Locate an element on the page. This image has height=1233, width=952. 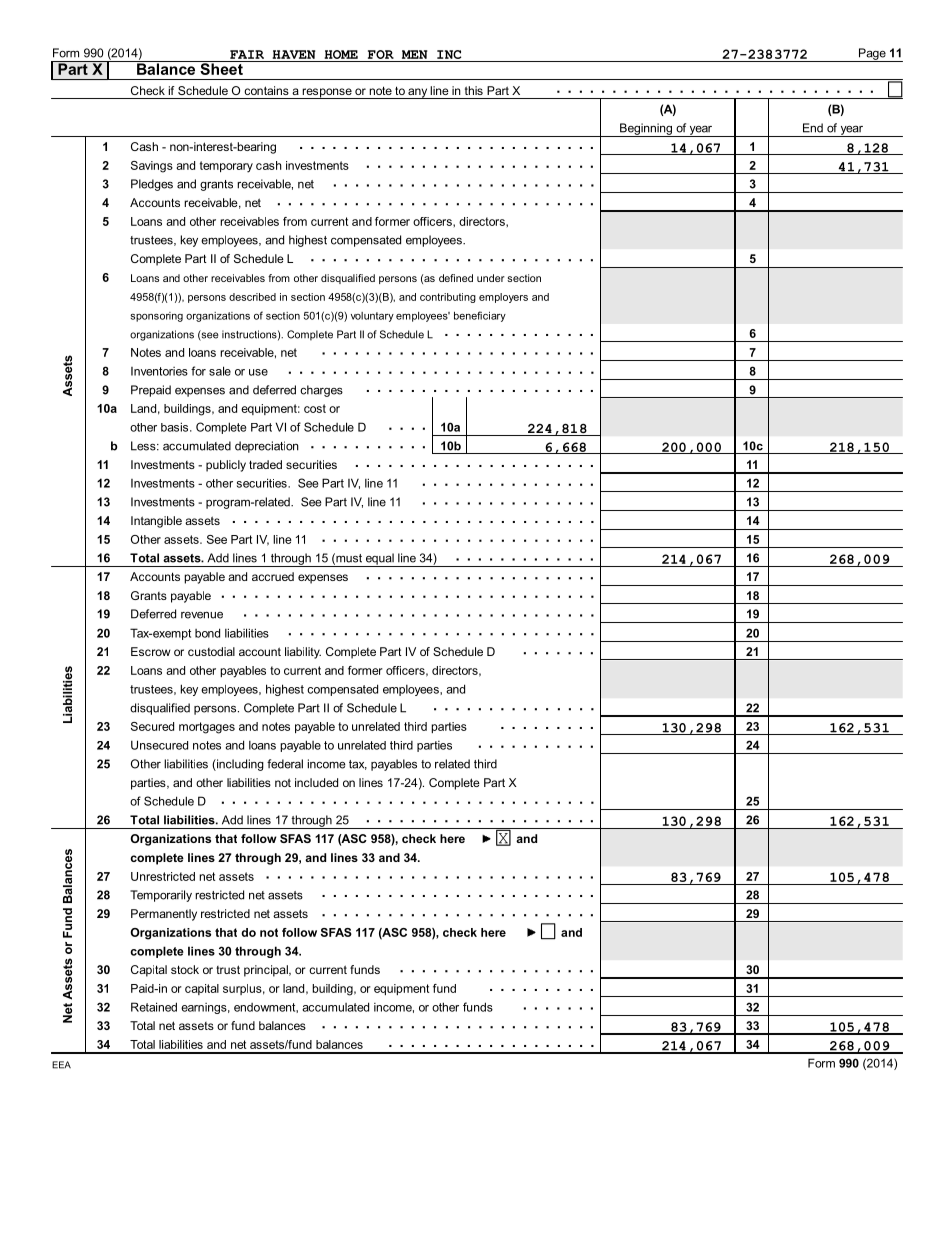
this is located at coordinates (474, 90).
